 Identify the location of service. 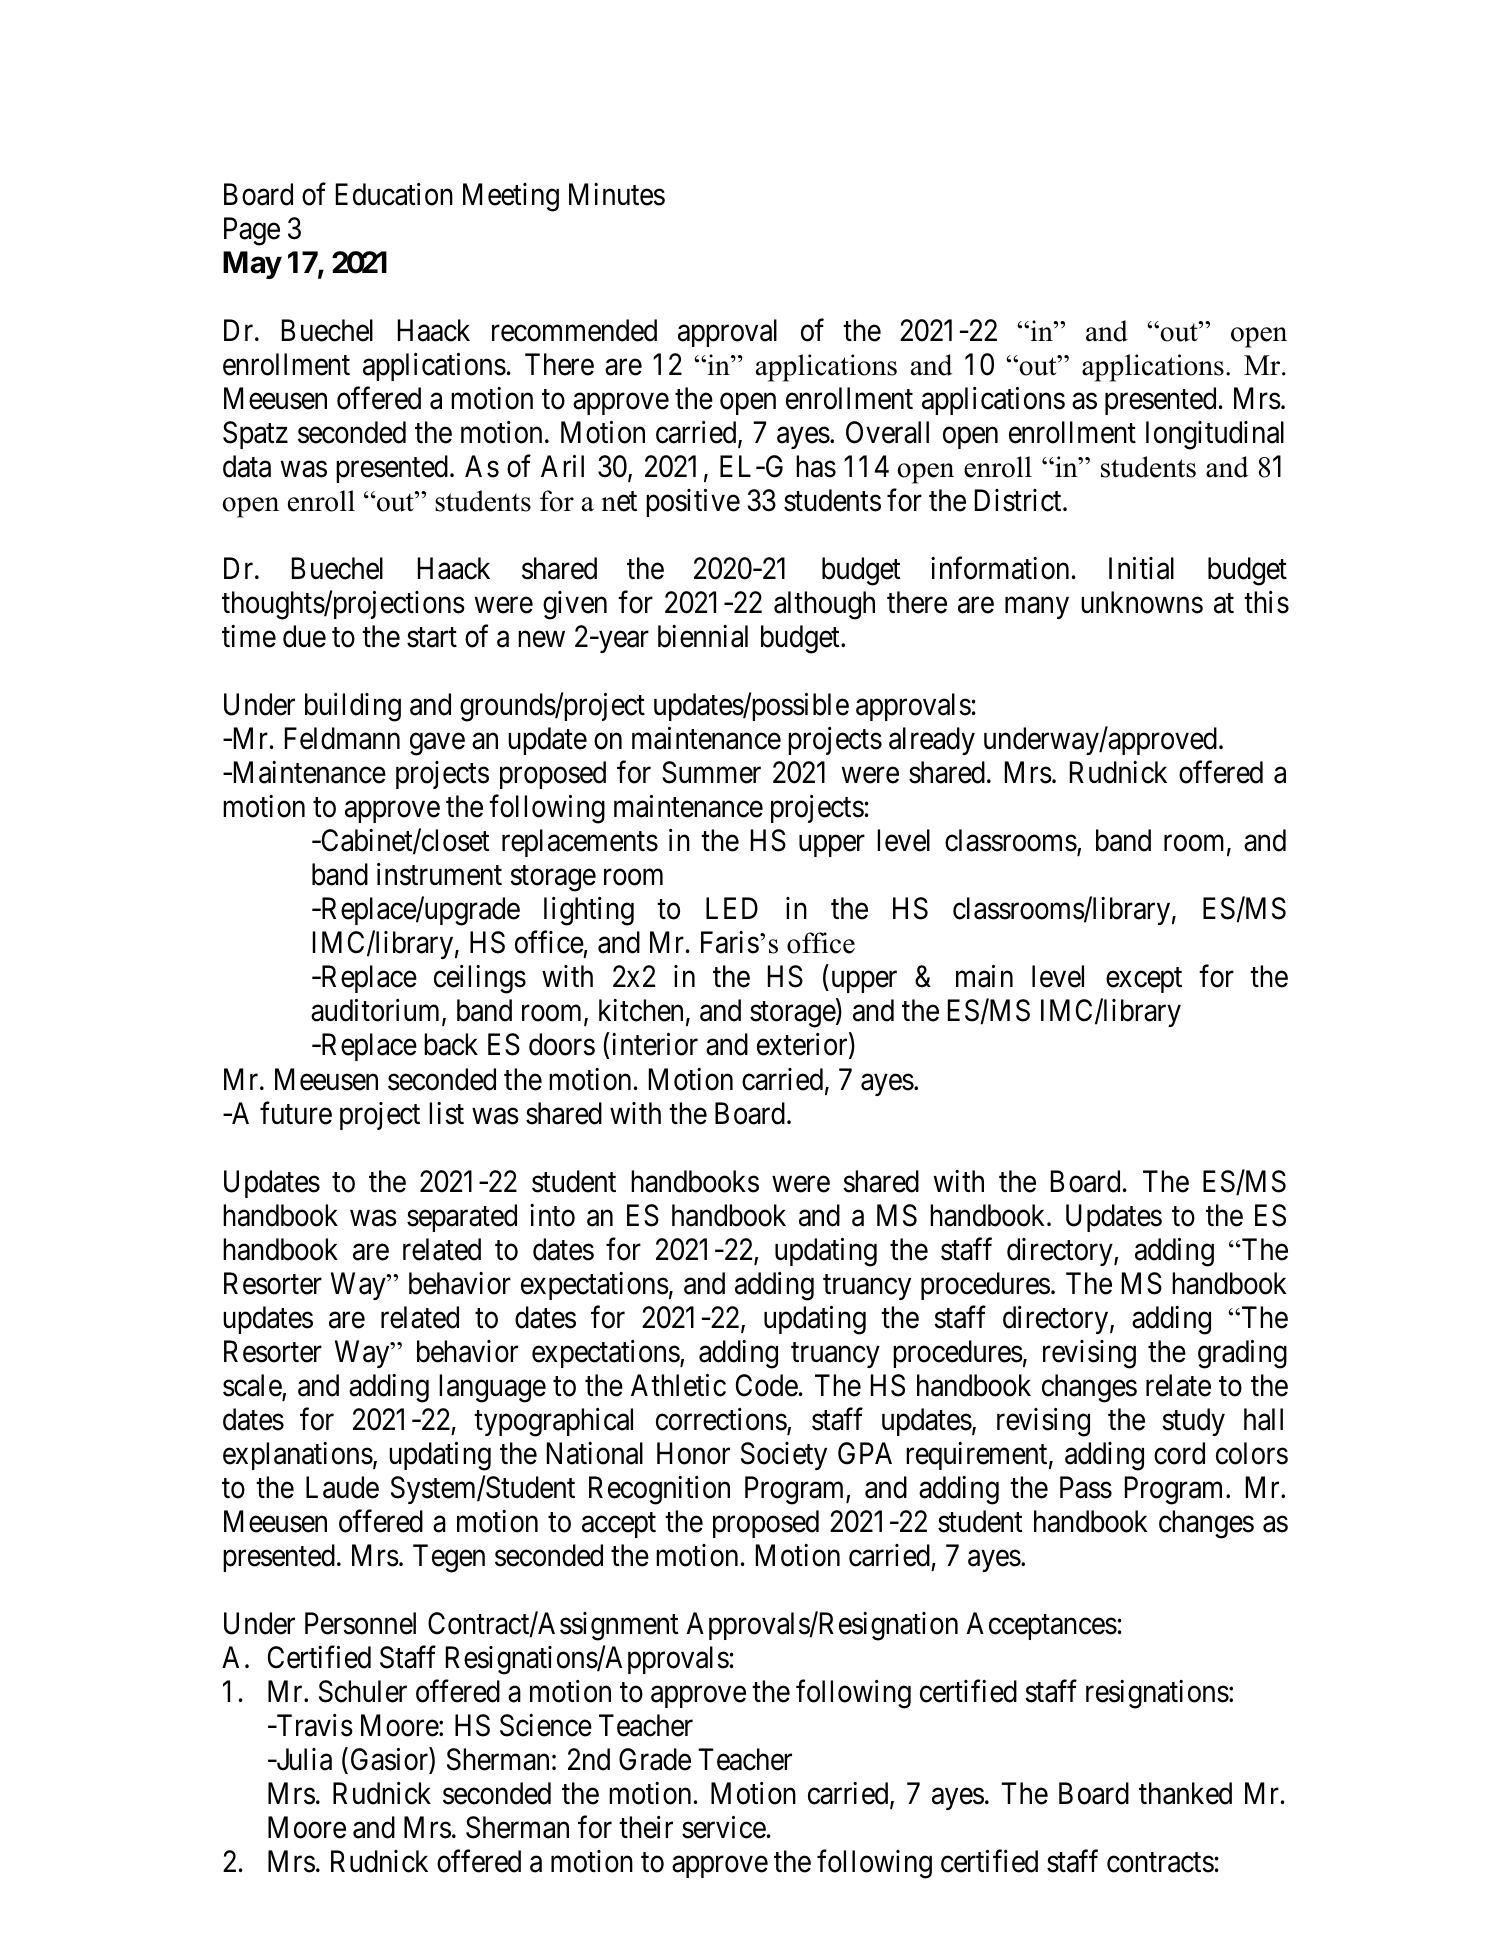
(724, 1827).
